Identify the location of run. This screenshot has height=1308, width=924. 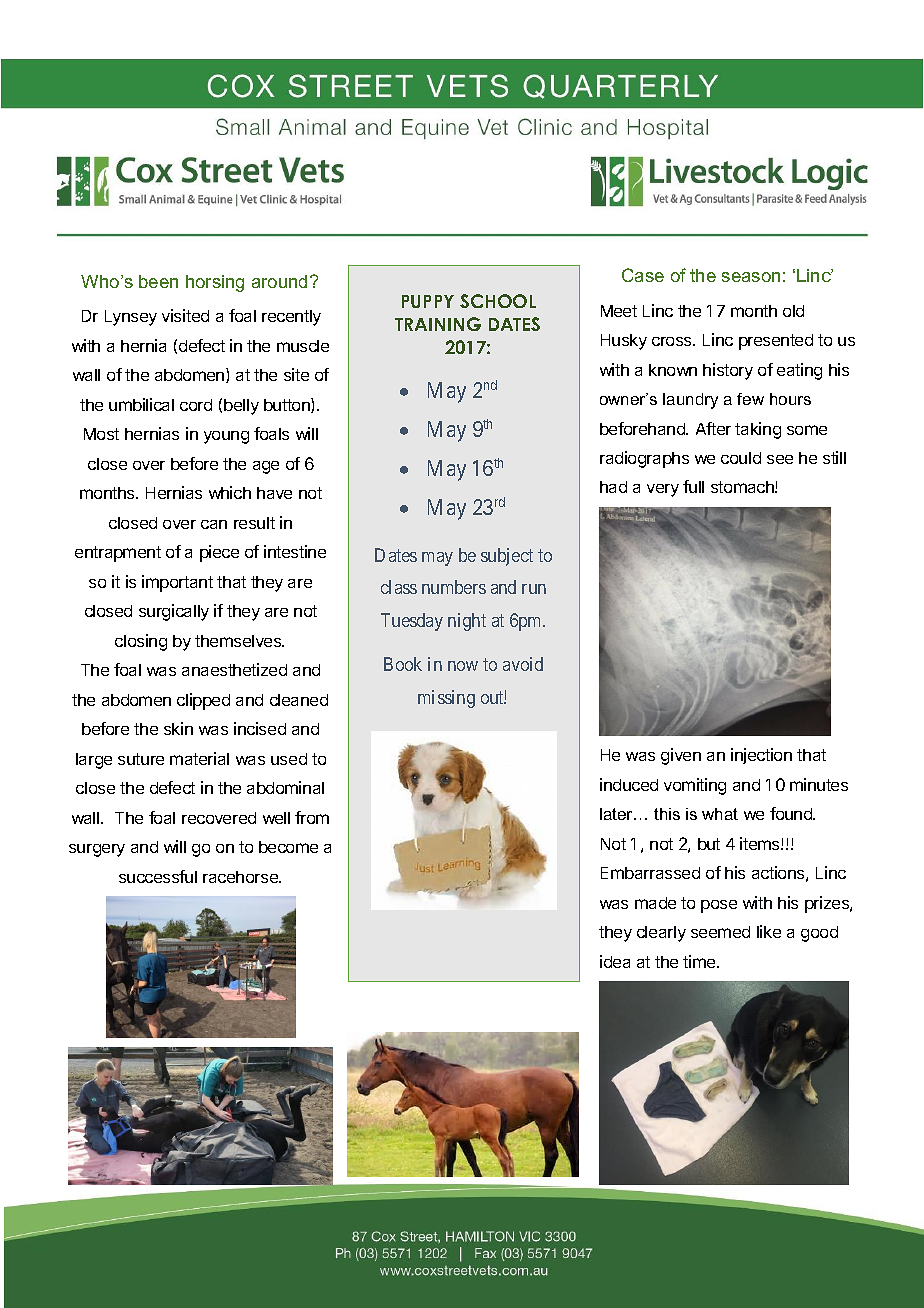
(534, 589).
